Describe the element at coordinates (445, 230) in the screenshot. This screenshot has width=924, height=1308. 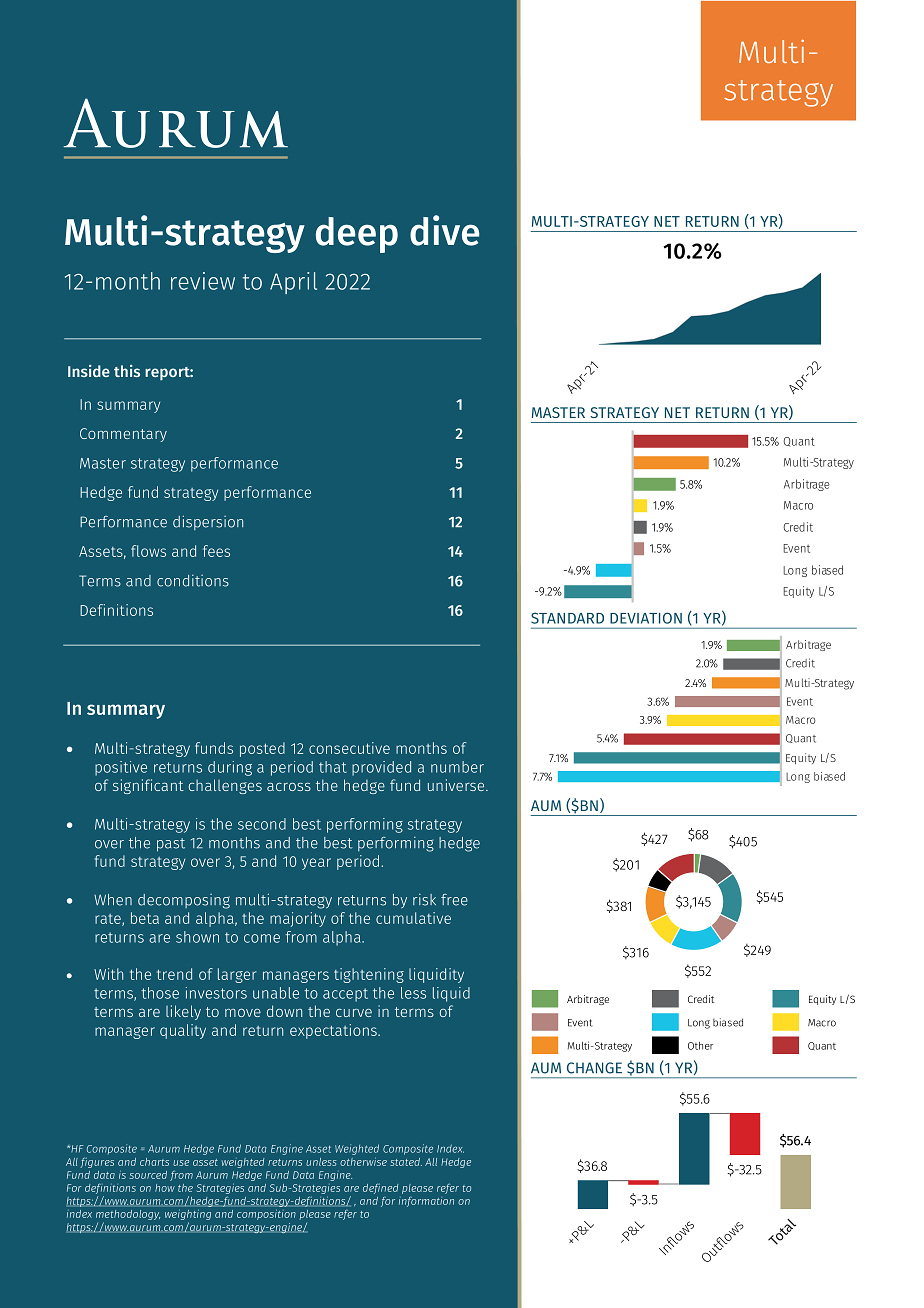
I see `dive` at that location.
